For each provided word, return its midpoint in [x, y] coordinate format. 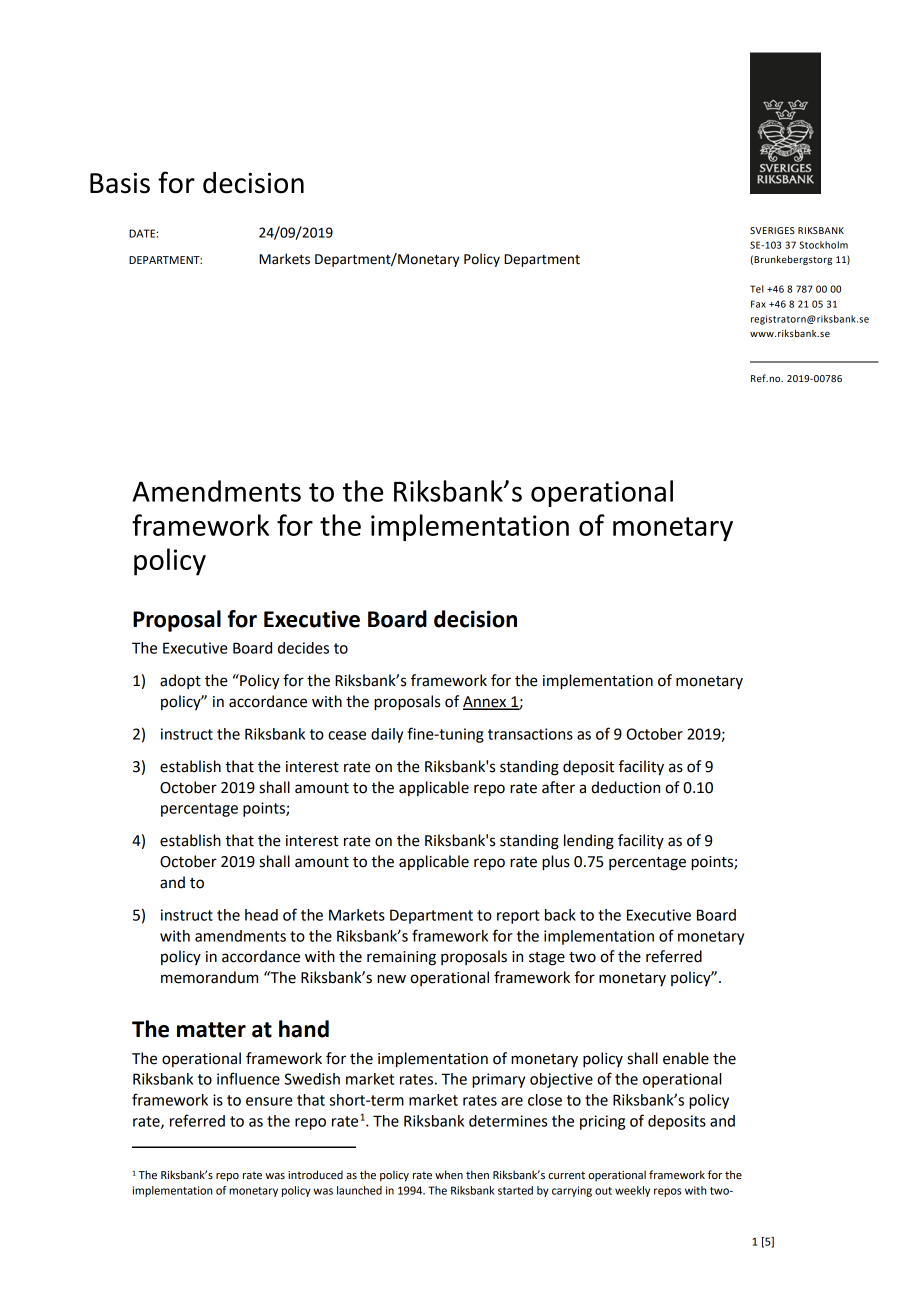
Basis [120, 183]
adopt [180, 681]
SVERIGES [772, 230]
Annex [486, 702]
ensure [269, 1101]
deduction [625, 787]
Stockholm [824, 245]
